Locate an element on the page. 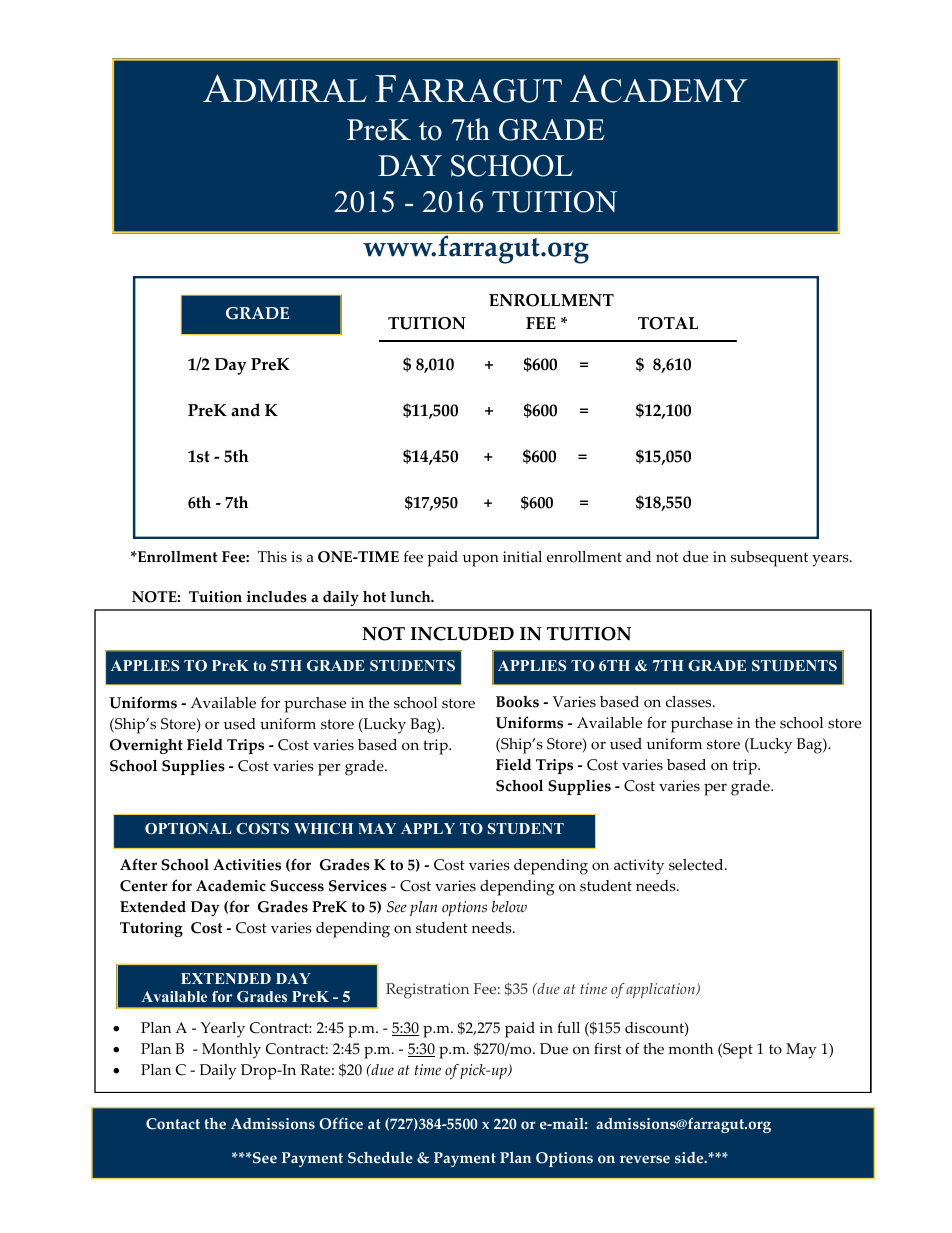 This page has width=952, height=1233. Registration is located at coordinates (427, 991).
